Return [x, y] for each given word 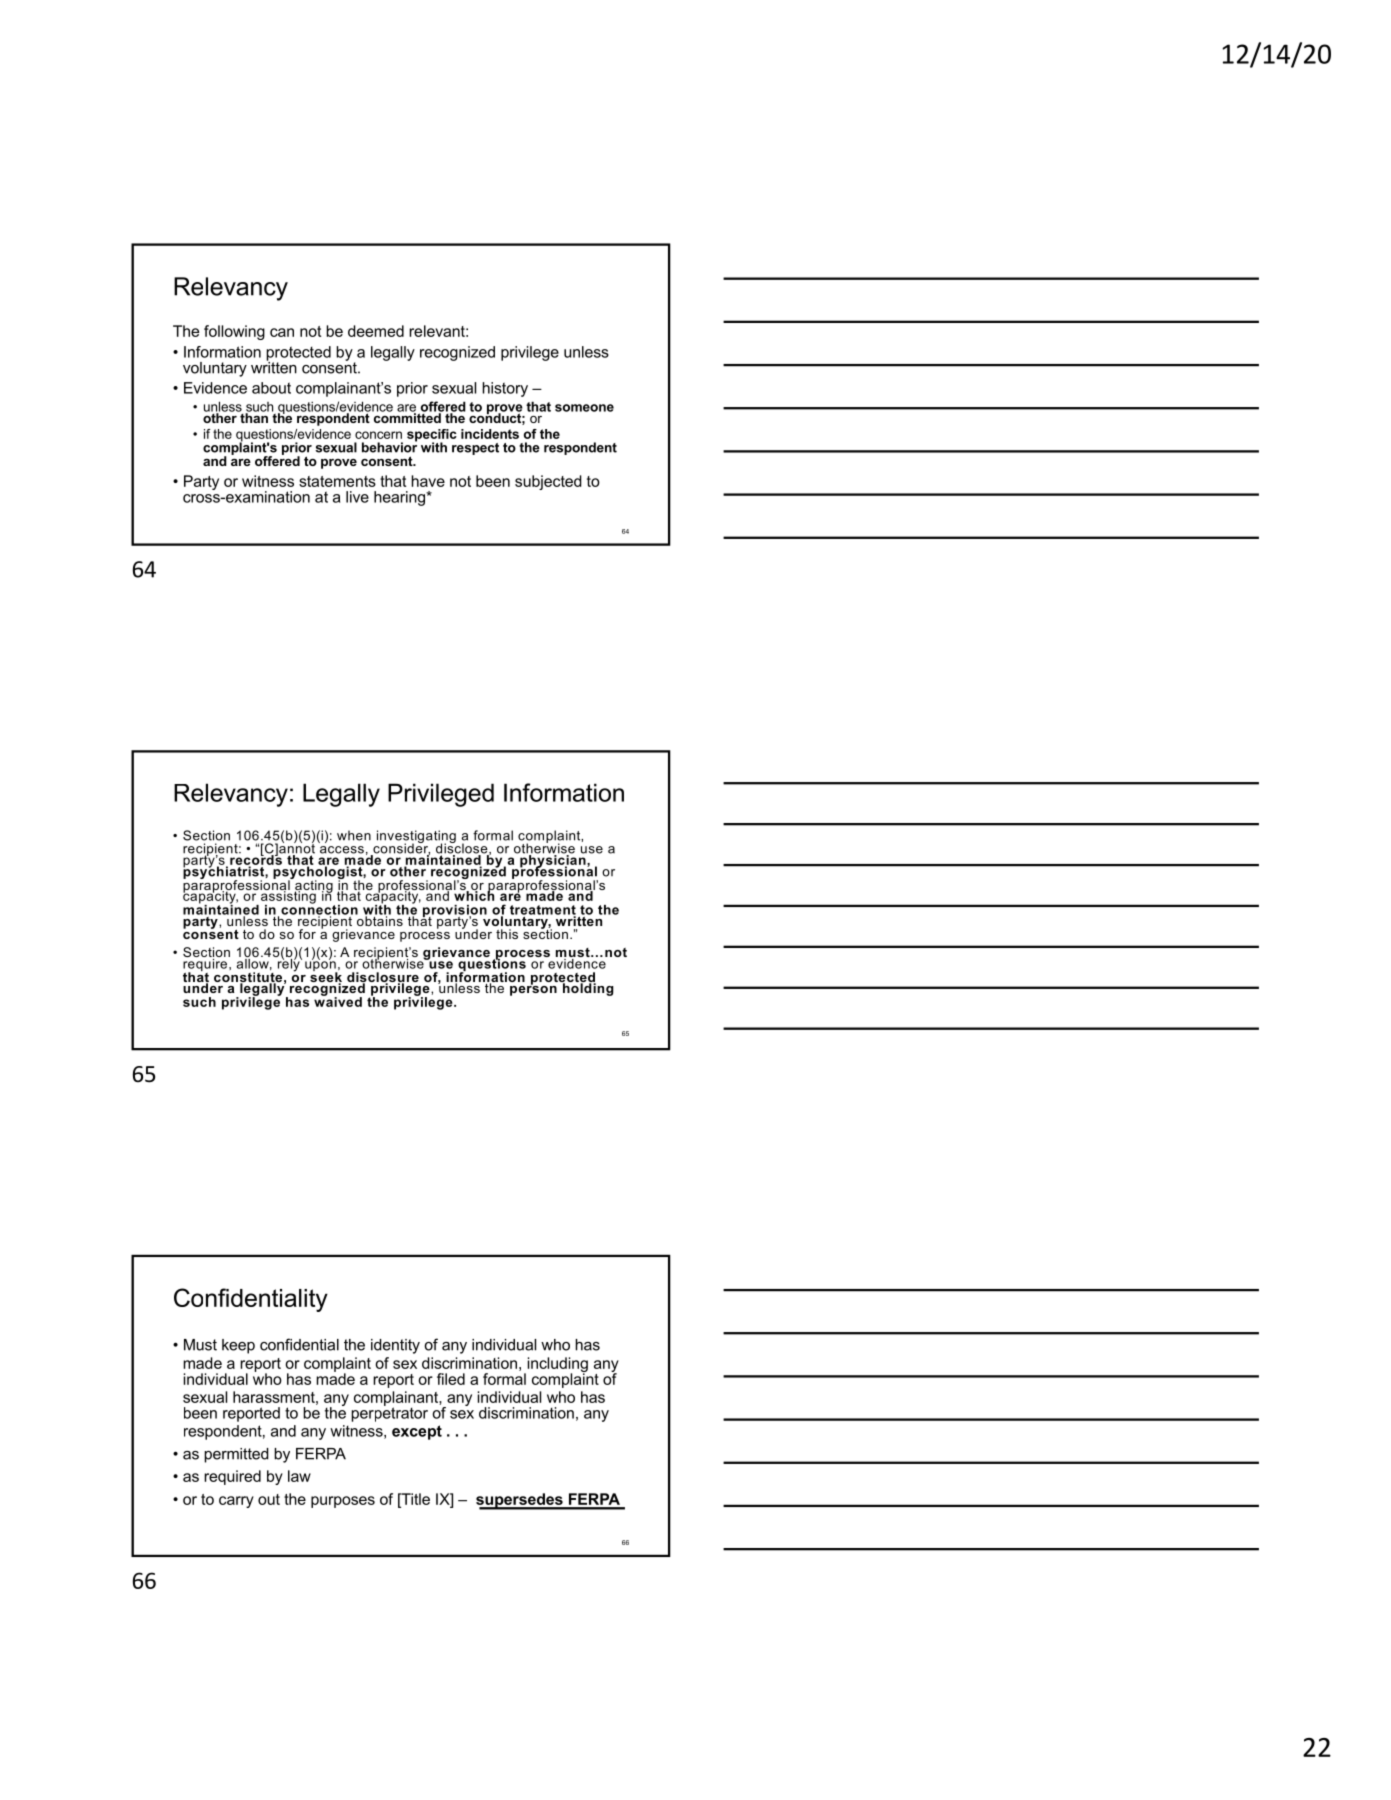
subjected [548, 482]
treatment [543, 911]
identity [395, 1346]
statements [337, 481]
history [505, 389]
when [354, 835]
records [256, 860]
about [271, 388]
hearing [400, 498]
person [533, 989]
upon [321, 966]
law [299, 1476]
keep [238, 1346]
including [556, 1366]
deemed [376, 331]
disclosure [383, 978]
